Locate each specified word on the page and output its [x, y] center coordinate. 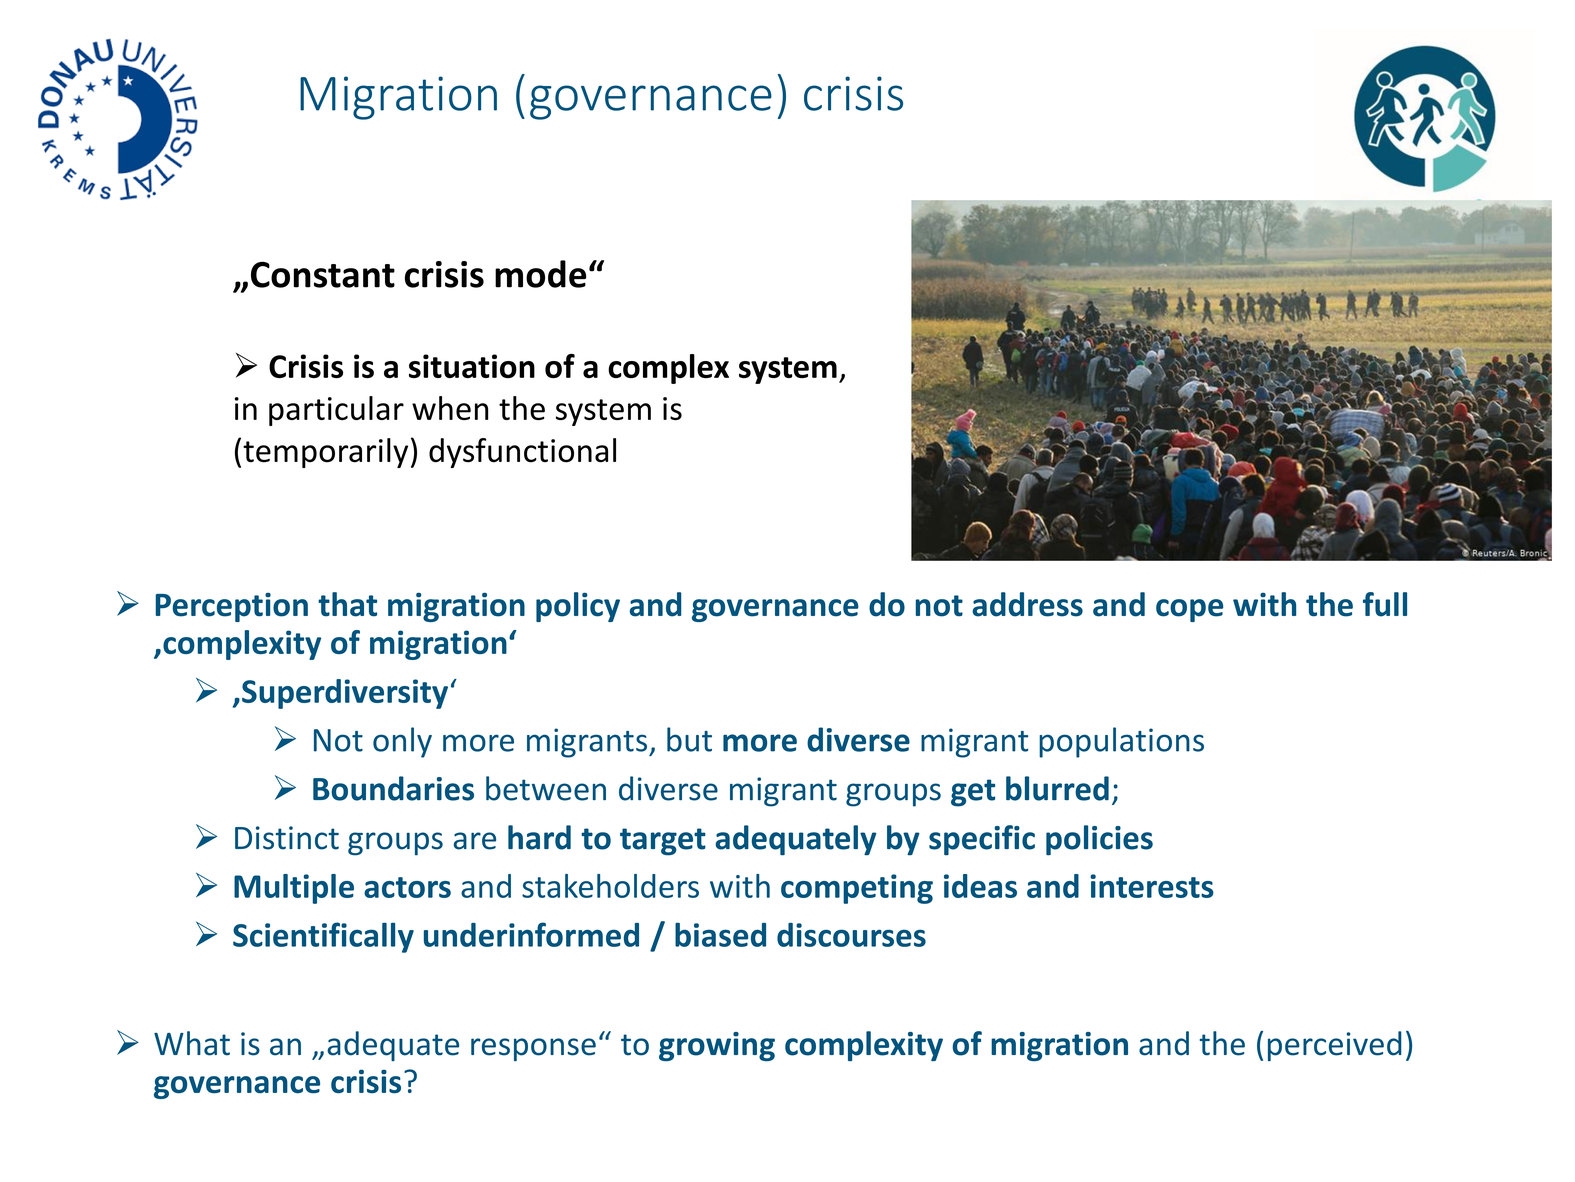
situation [472, 366]
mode [540, 274]
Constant [323, 274]
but [689, 739]
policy [578, 607]
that [347, 604]
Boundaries [393, 788]
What [192, 1043]
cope [1189, 610]
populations [1121, 742]
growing [717, 1046]
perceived [1335, 1046]
